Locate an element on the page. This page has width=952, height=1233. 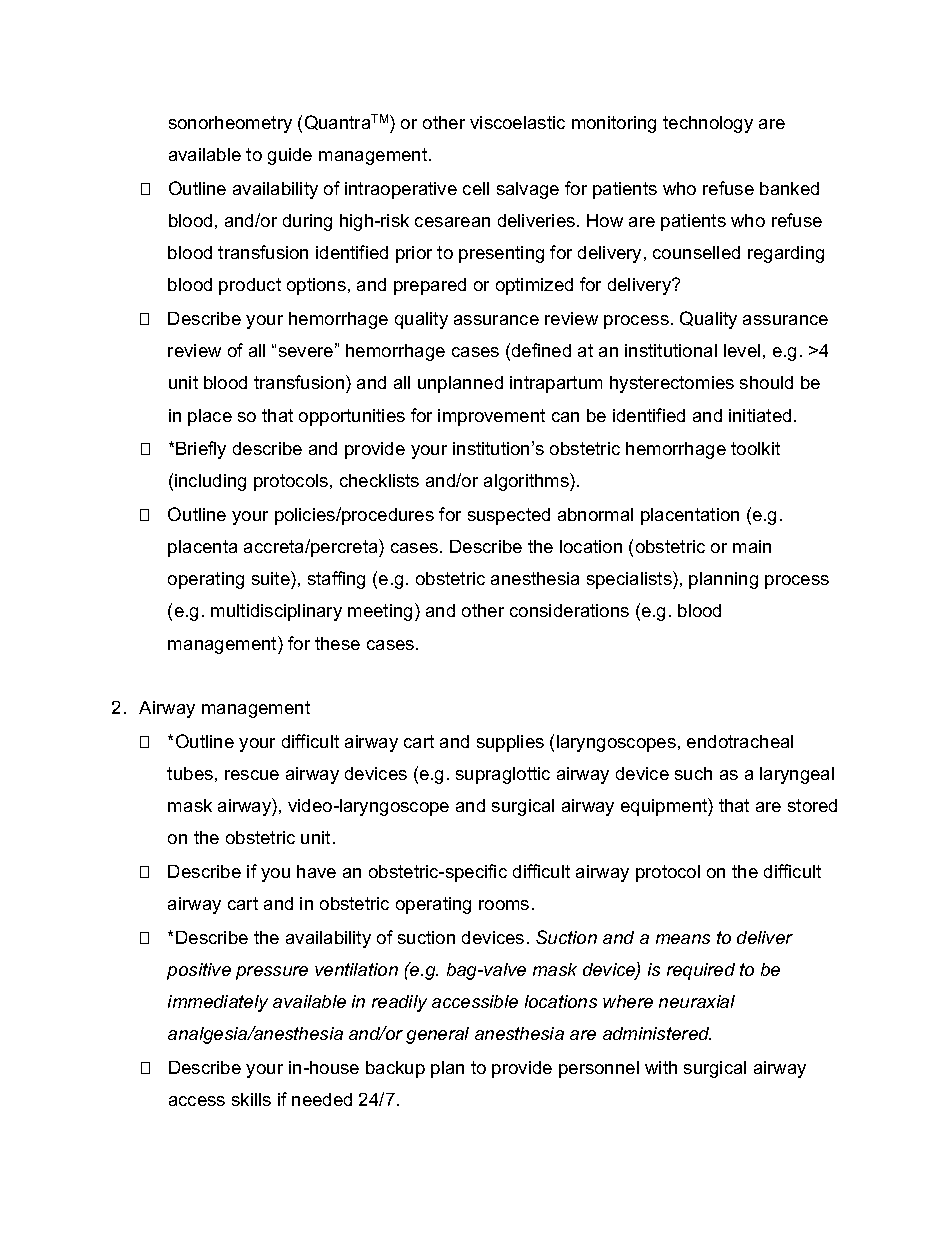
stored is located at coordinates (812, 805).
